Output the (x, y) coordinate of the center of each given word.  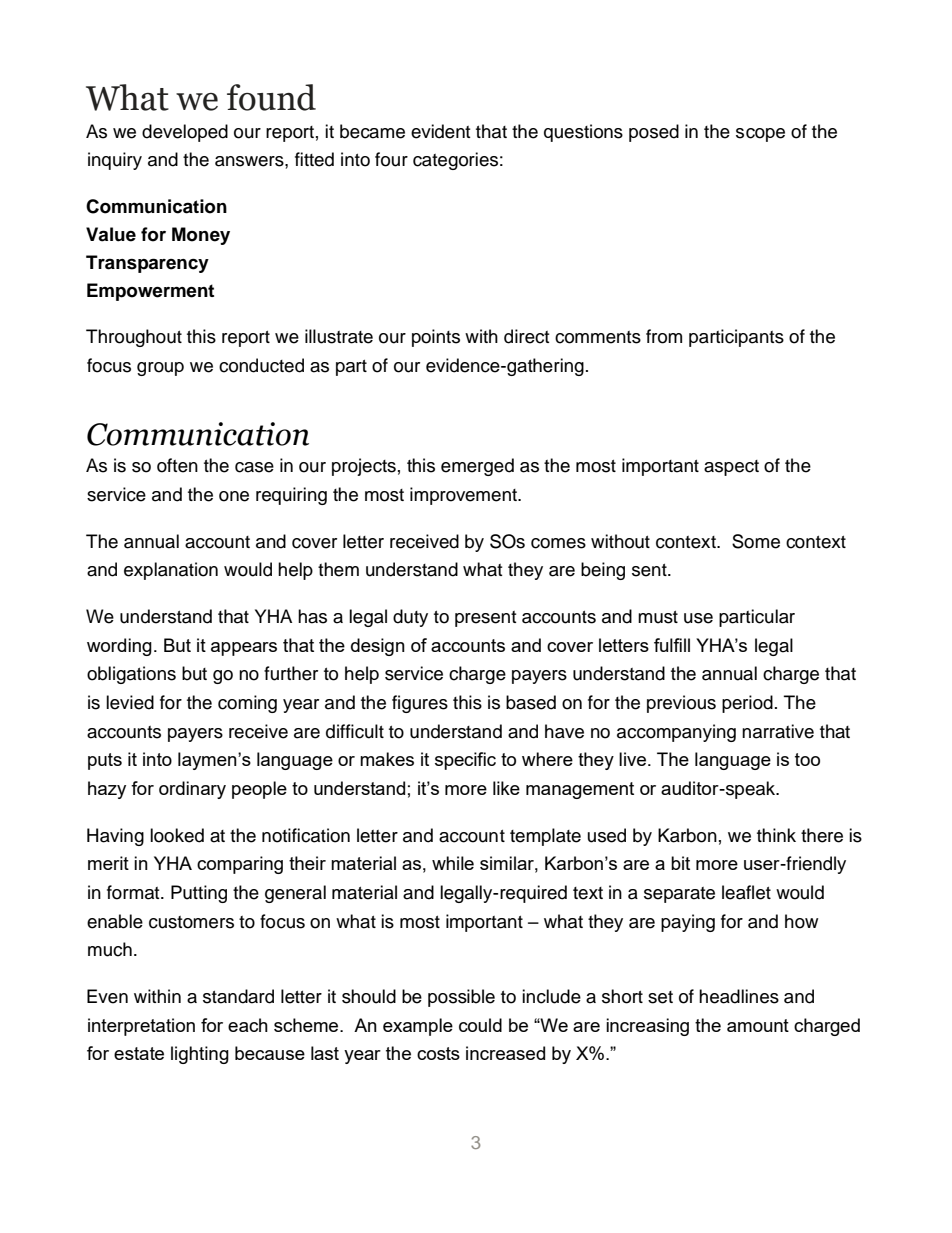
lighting (200, 1055)
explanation (171, 571)
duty (410, 618)
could (480, 1025)
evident (440, 131)
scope (760, 135)
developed (185, 133)
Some (756, 541)
